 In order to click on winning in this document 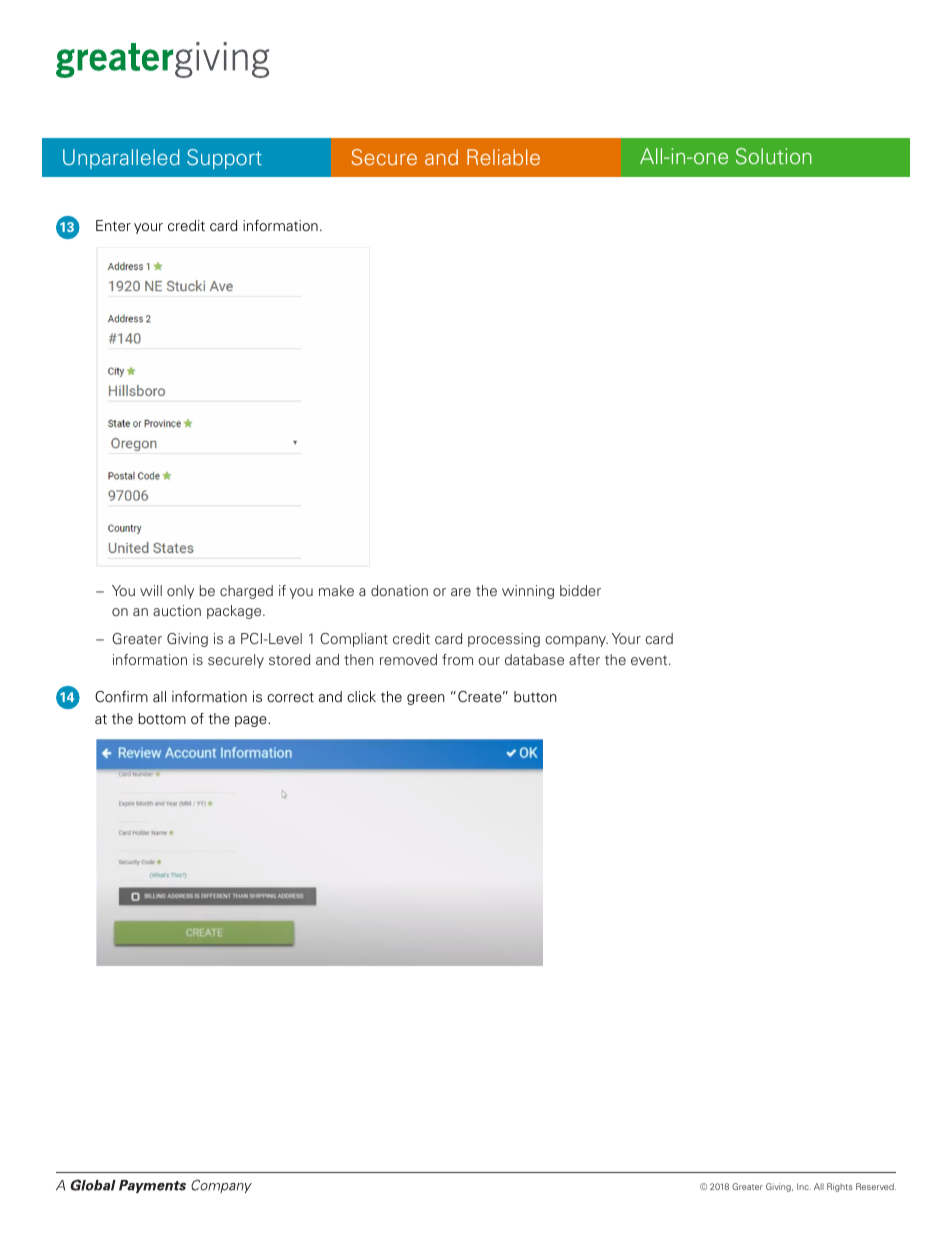, I will do `click(528, 592)`.
